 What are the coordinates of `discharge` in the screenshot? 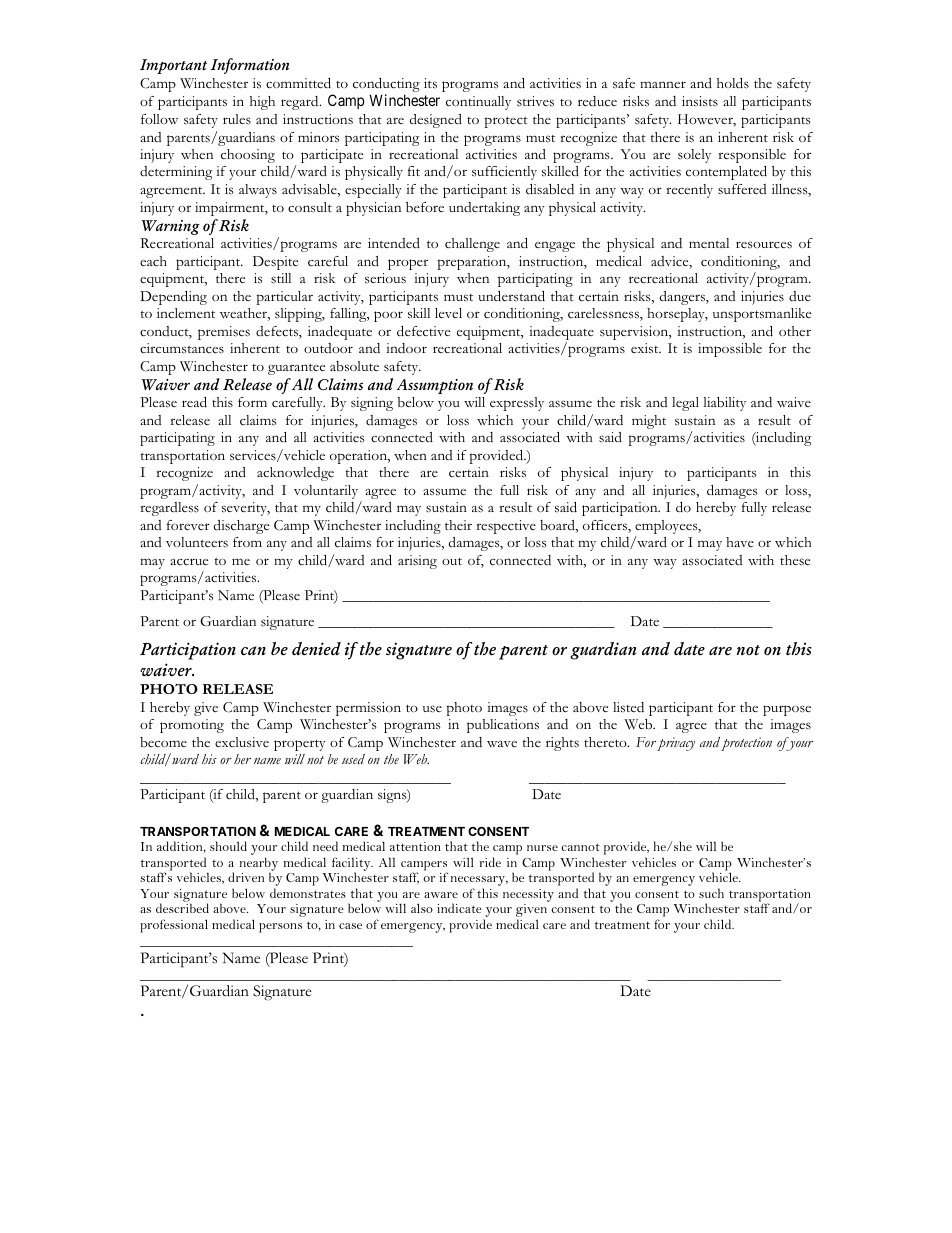 It's located at (241, 527).
